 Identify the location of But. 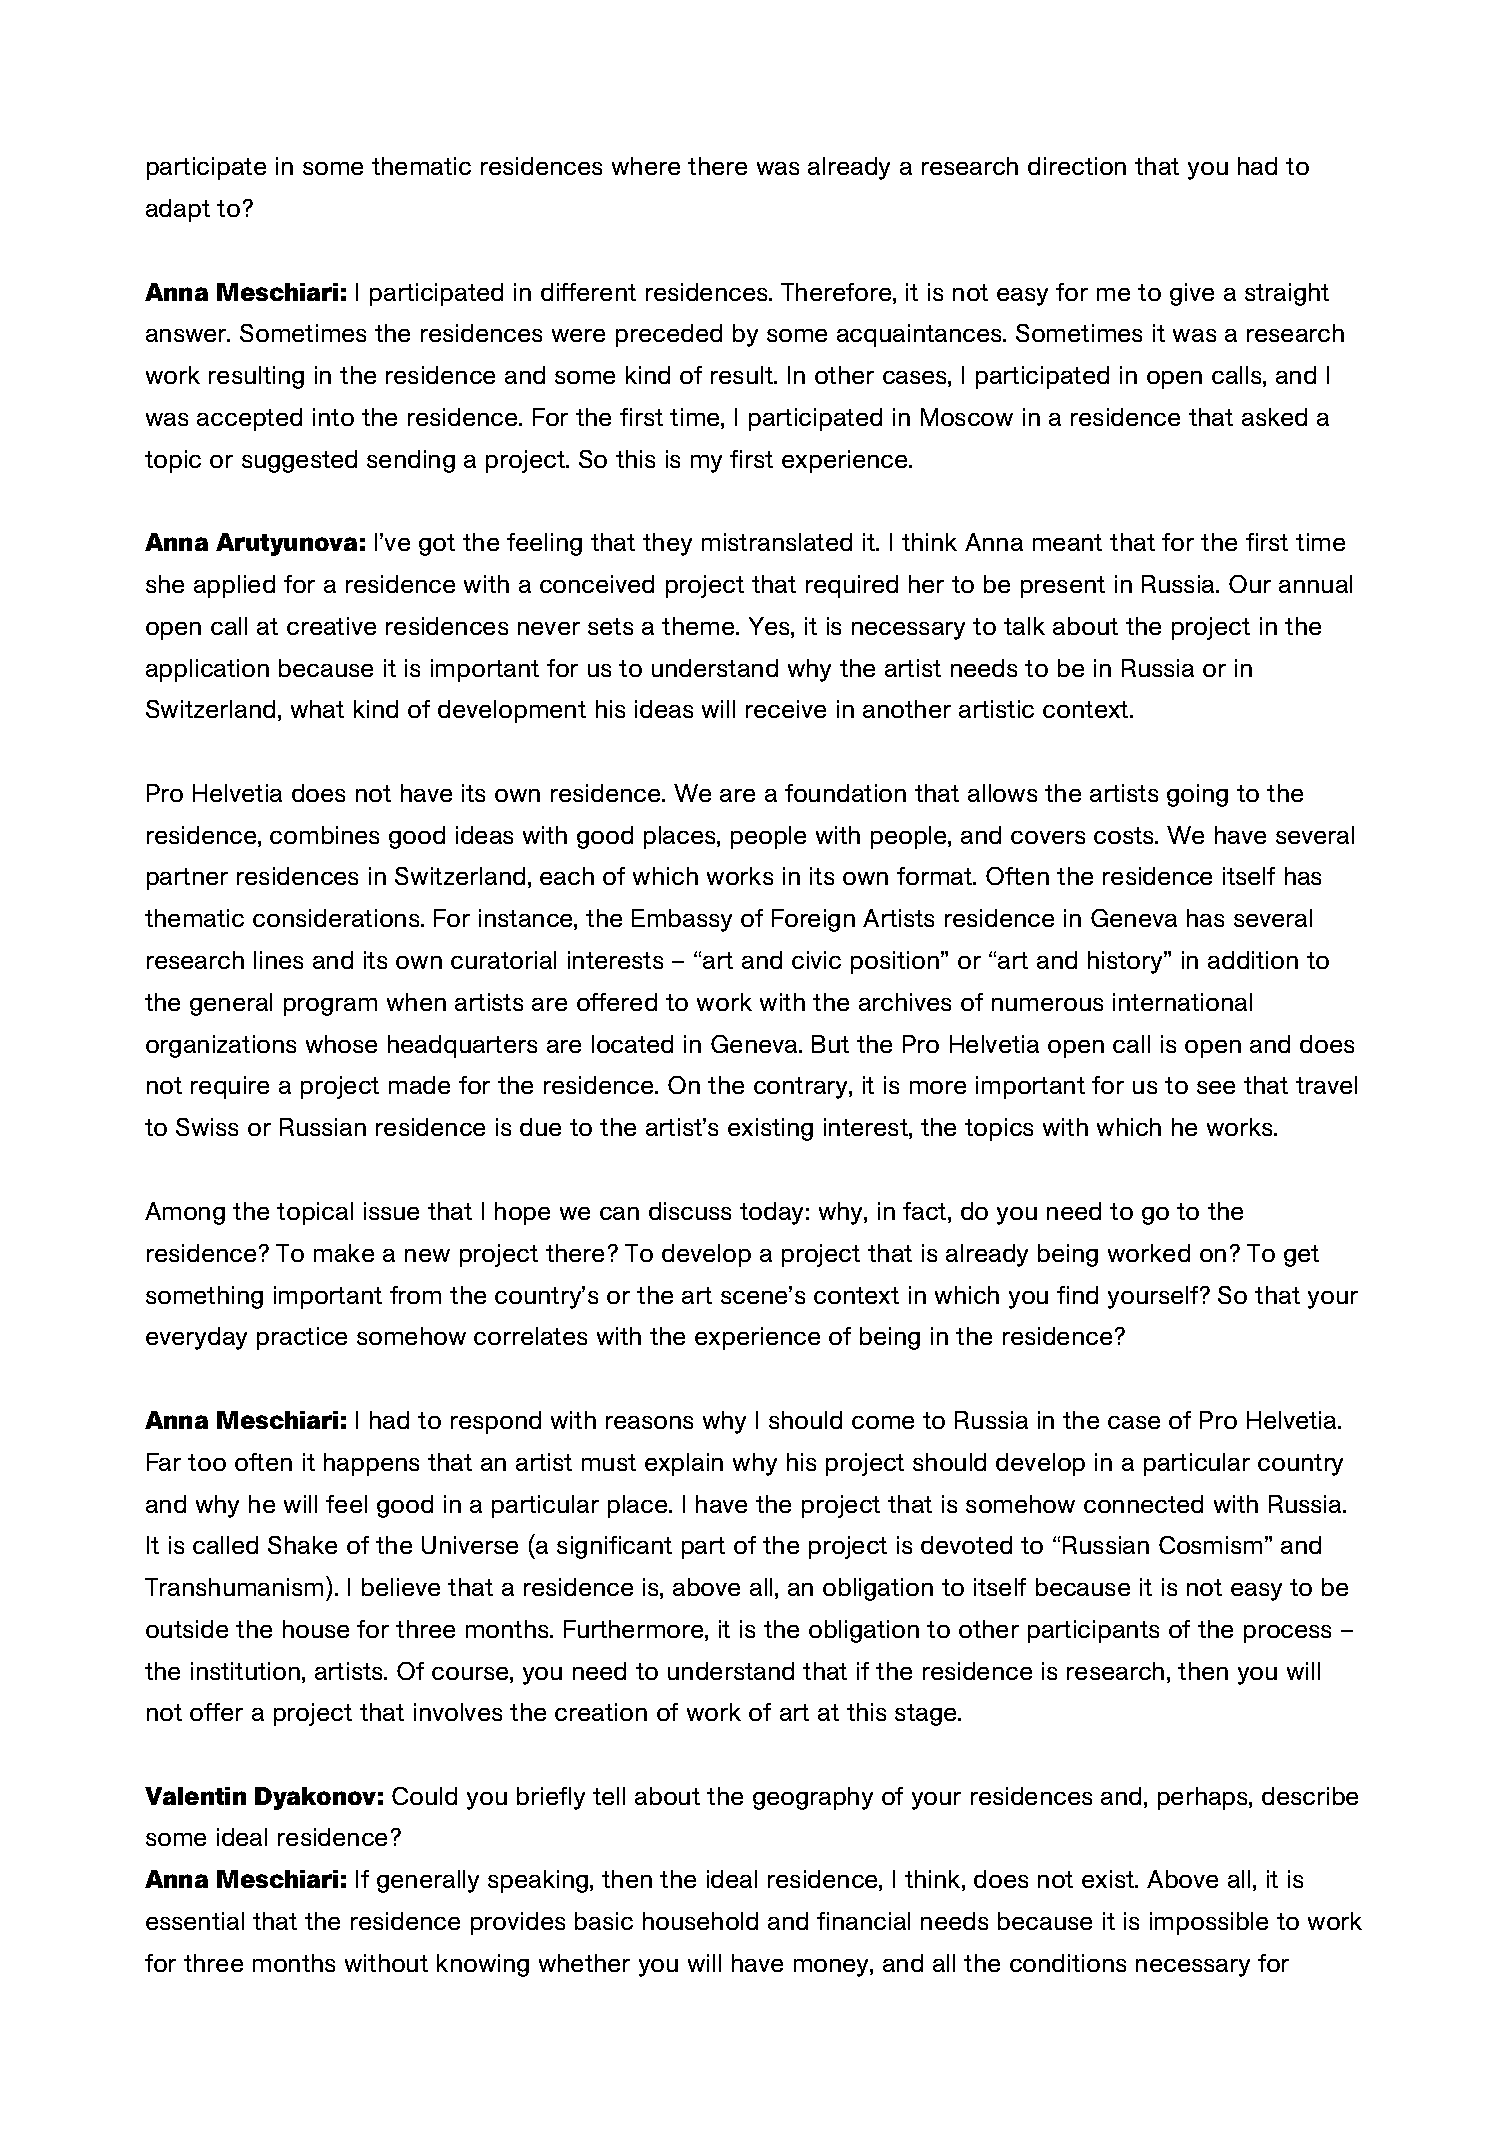
(830, 1044).
